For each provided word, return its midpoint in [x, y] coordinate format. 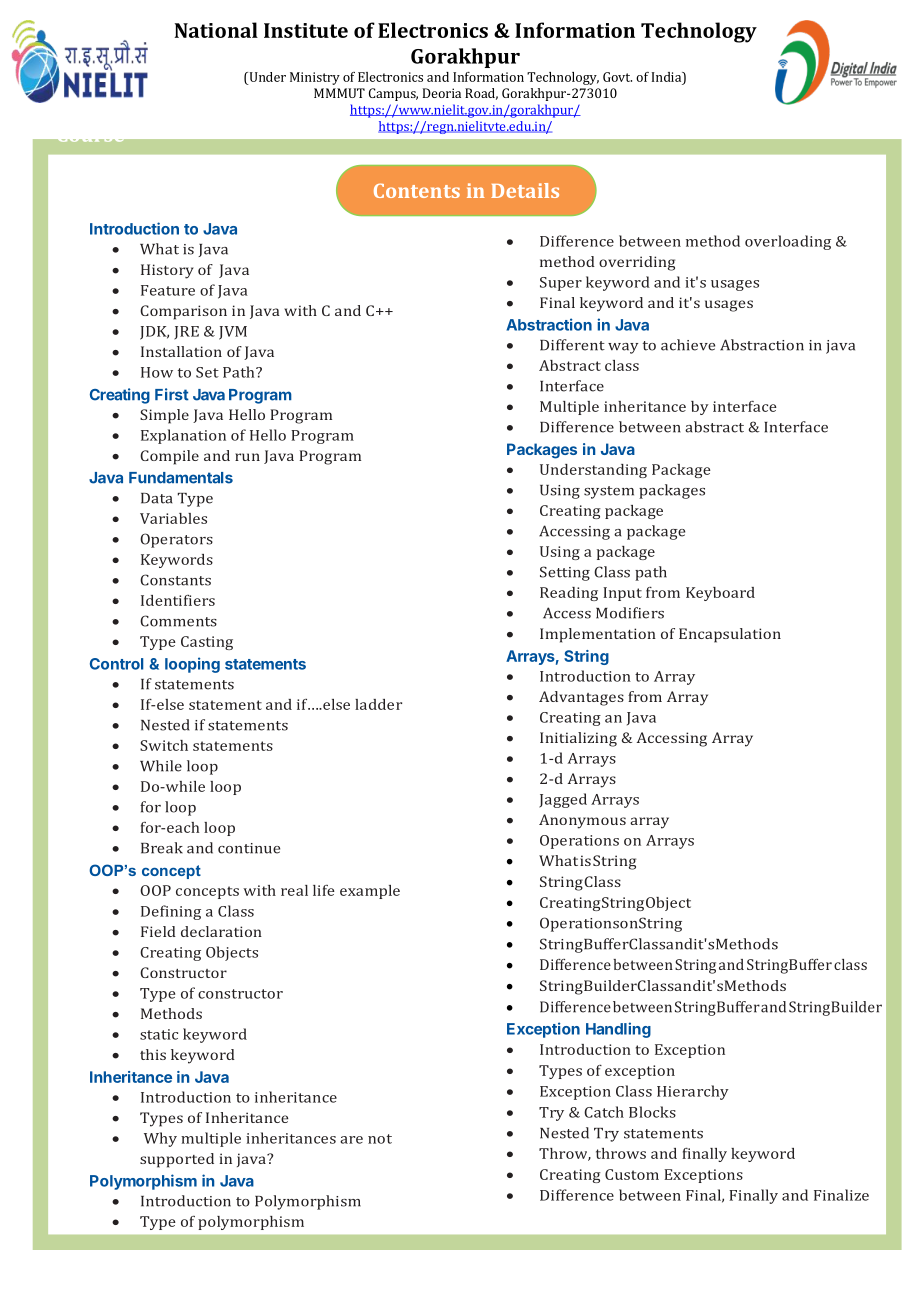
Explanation [183, 436]
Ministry [315, 78]
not [380, 1139]
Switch [164, 745]
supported [177, 1160]
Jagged [563, 800]
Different [572, 345]
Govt [617, 77]
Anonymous [582, 821]
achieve [688, 345]
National [216, 30]
